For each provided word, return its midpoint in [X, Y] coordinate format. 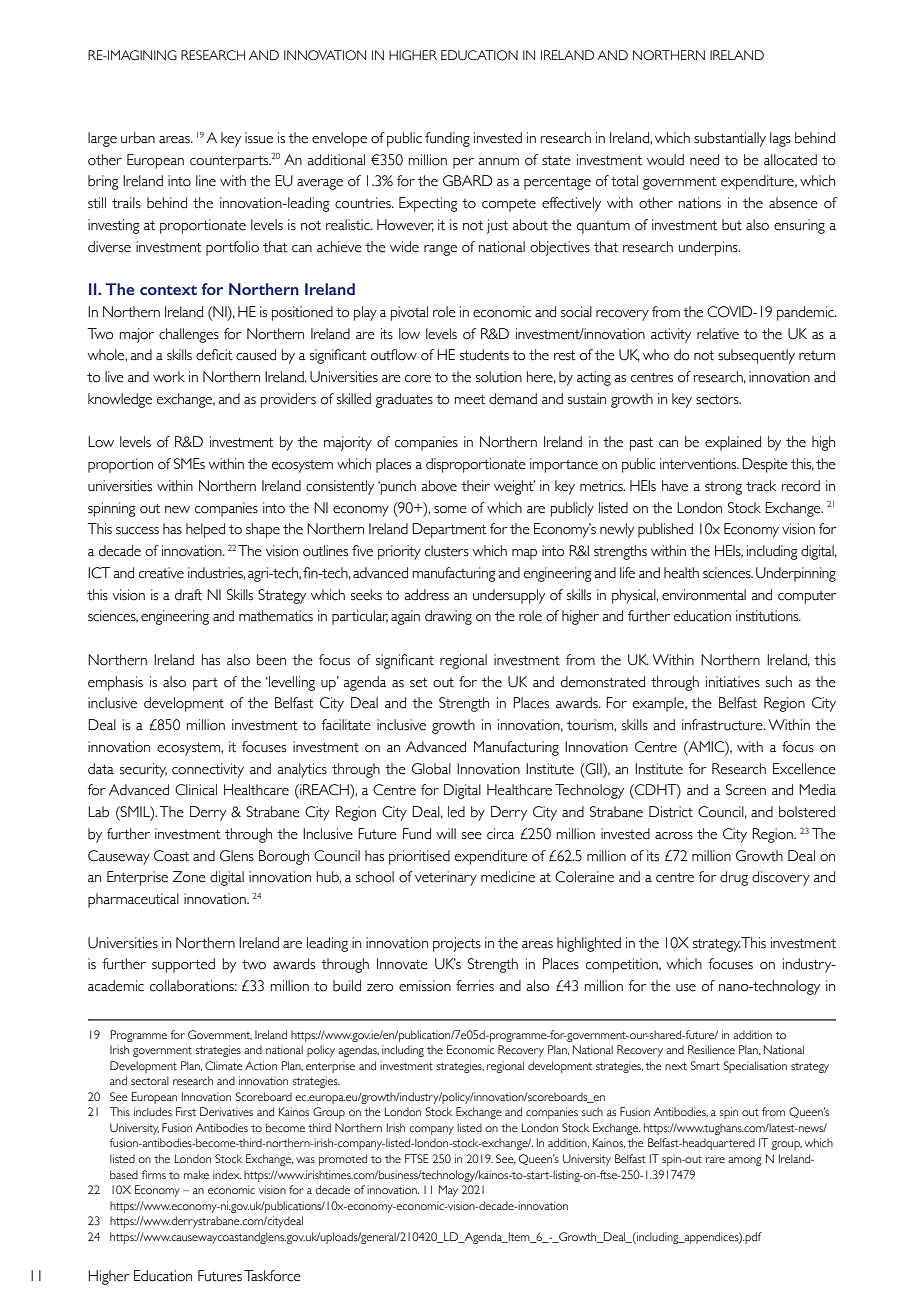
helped [205, 530]
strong [723, 488]
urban [138, 138]
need [704, 160]
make [196, 1174]
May [448, 1191]
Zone [189, 877]
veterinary [446, 878]
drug [734, 878]
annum [498, 162]
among [745, 1161]
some [450, 510]
